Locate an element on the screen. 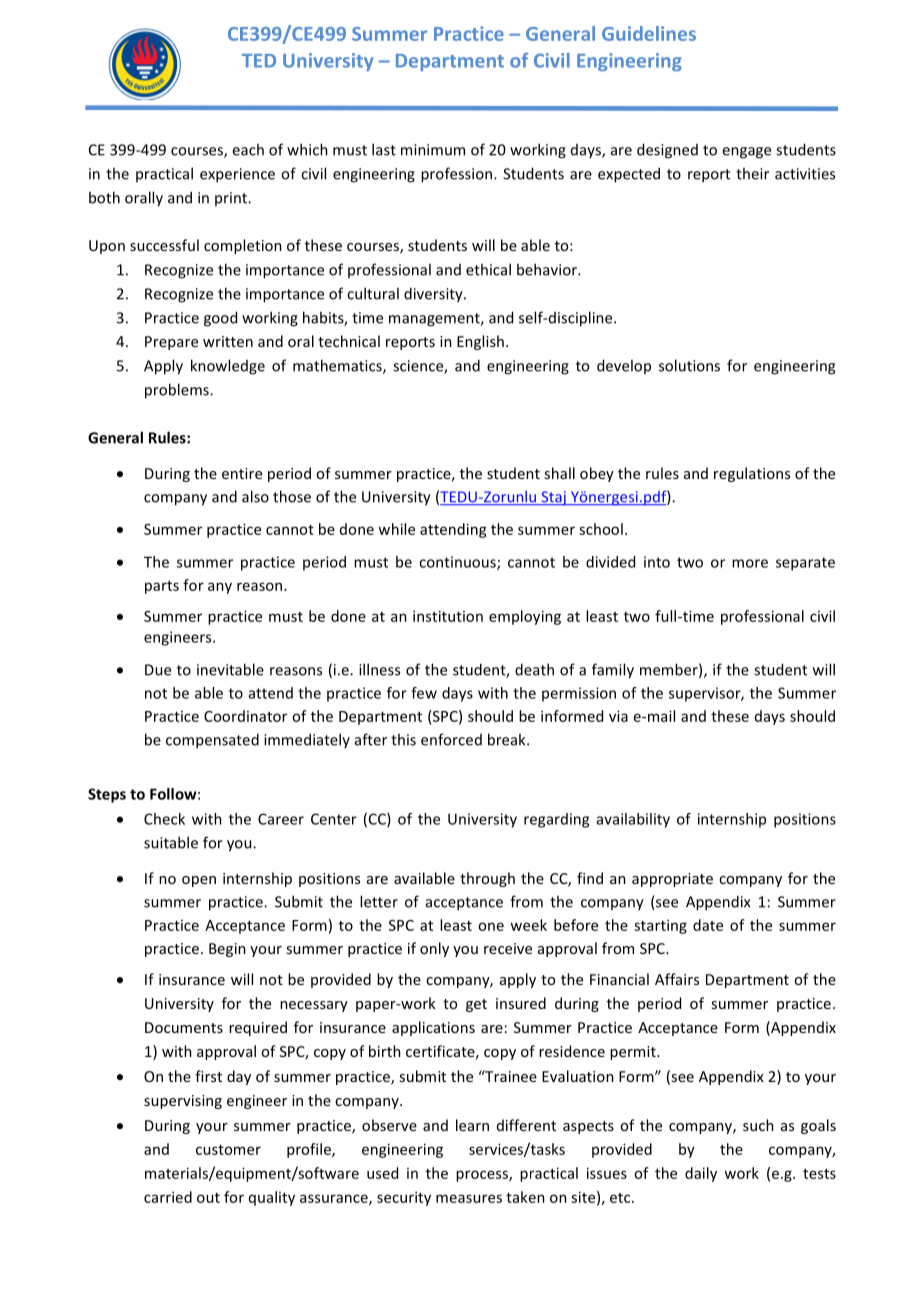 The height and width of the screenshot is (1308, 924). Guidelines is located at coordinates (649, 33).
